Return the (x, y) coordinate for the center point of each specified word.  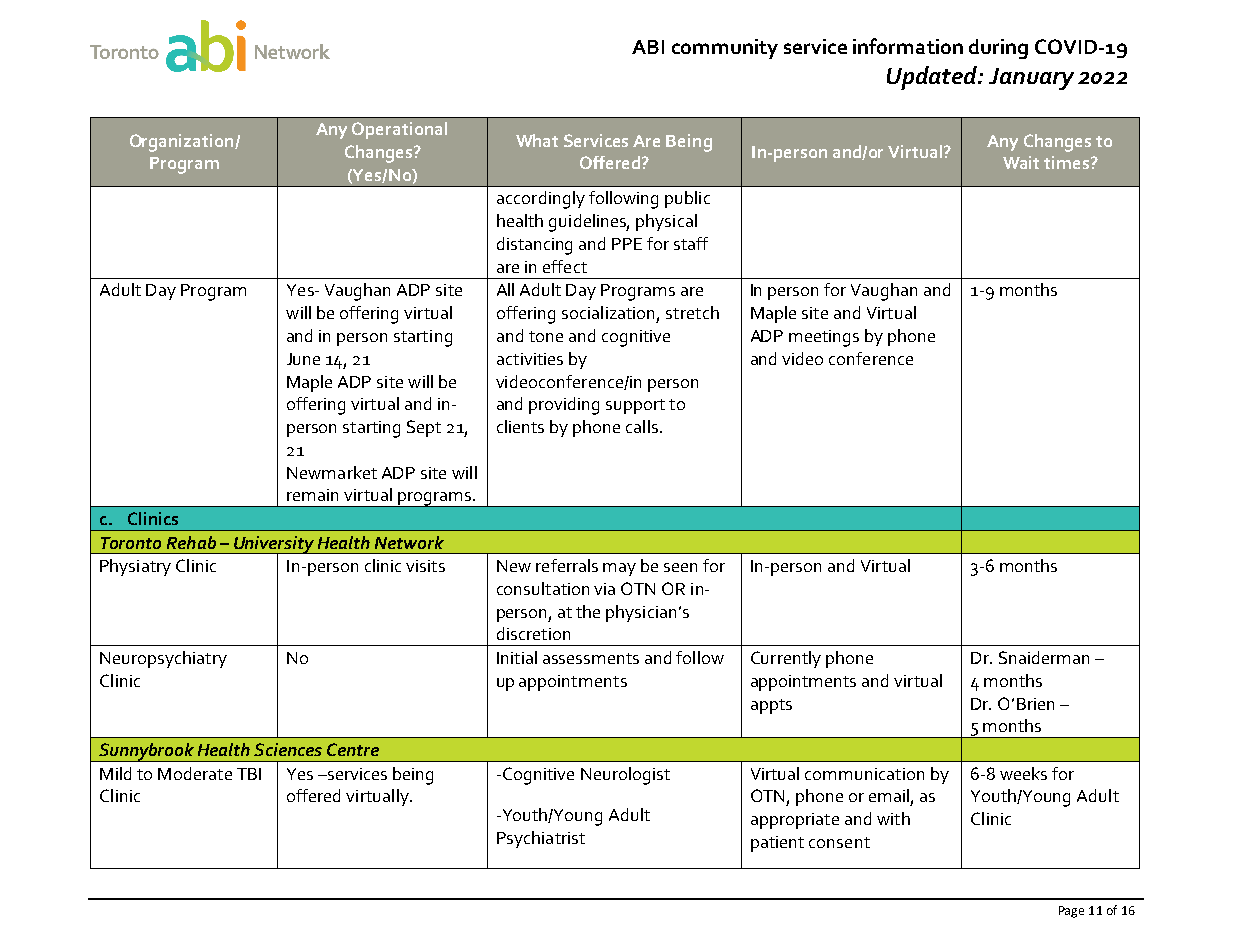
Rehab (191, 542)
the (588, 611)
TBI (249, 774)
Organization (183, 143)
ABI (648, 47)
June (303, 359)
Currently (786, 659)
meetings (824, 338)
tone (546, 336)
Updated (933, 78)
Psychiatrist (541, 839)
